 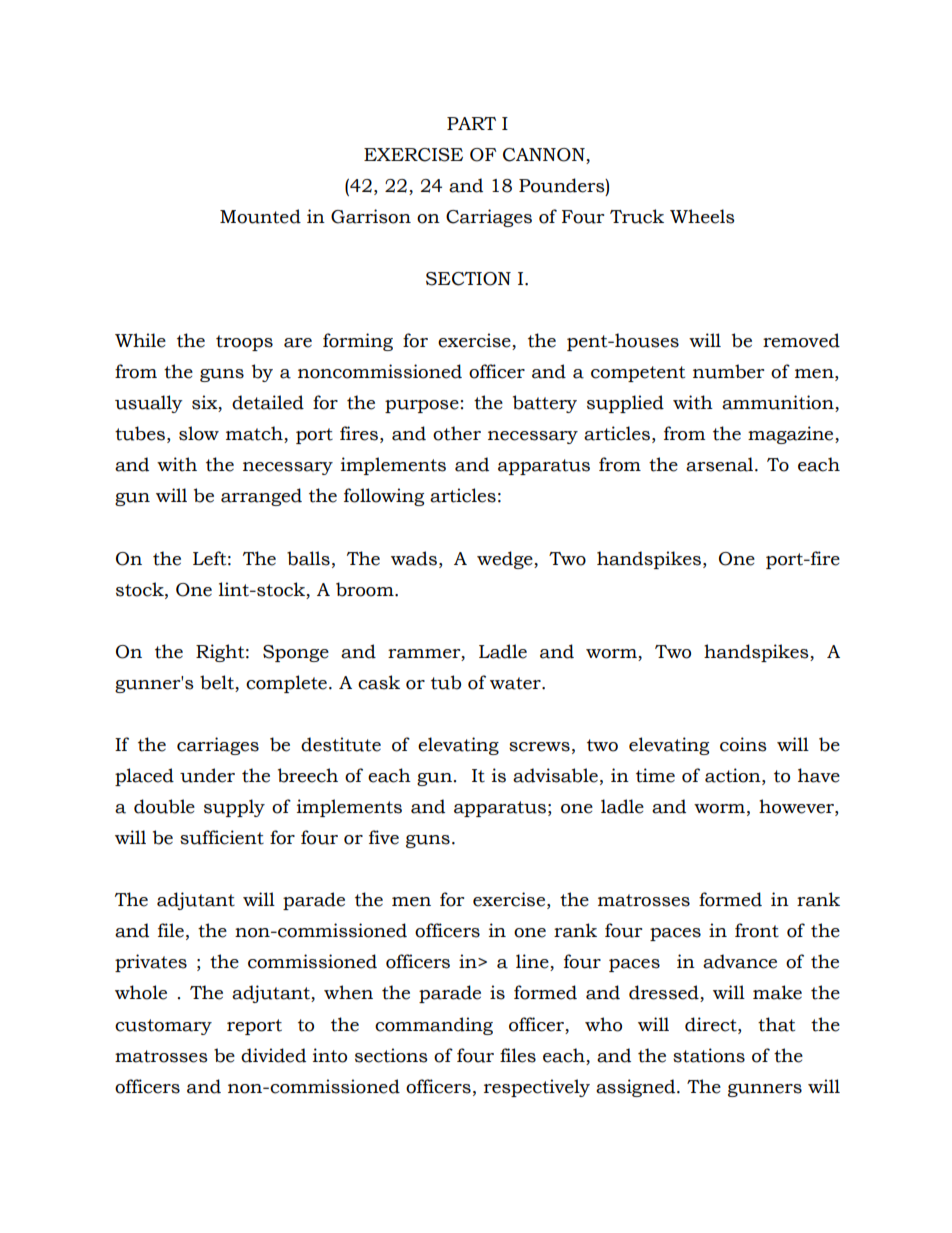 I want to click on slow, so click(x=199, y=433).
